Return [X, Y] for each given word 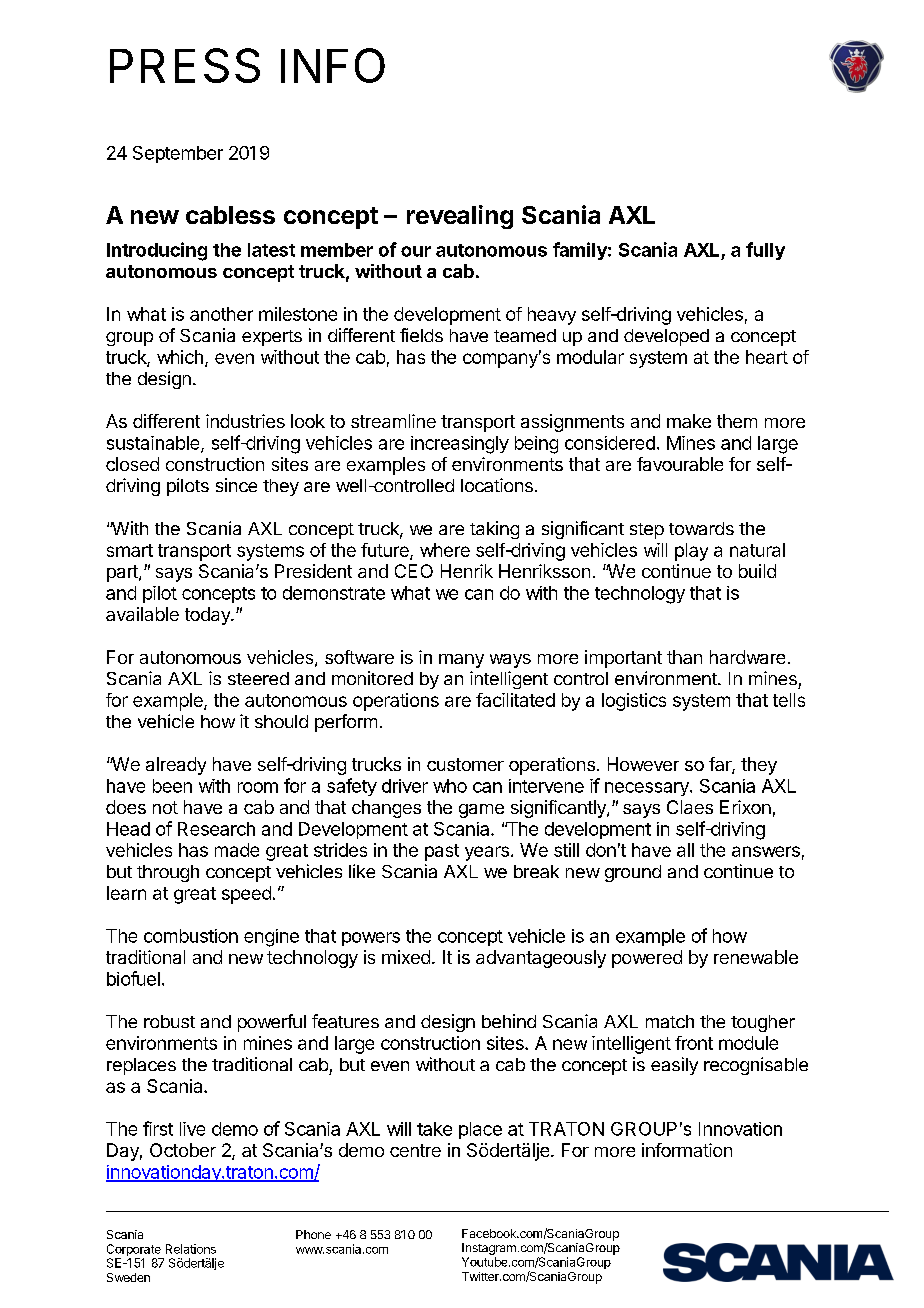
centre [415, 1150]
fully [765, 251]
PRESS [185, 65]
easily [674, 1066]
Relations [191, 1249]
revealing [460, 217]
